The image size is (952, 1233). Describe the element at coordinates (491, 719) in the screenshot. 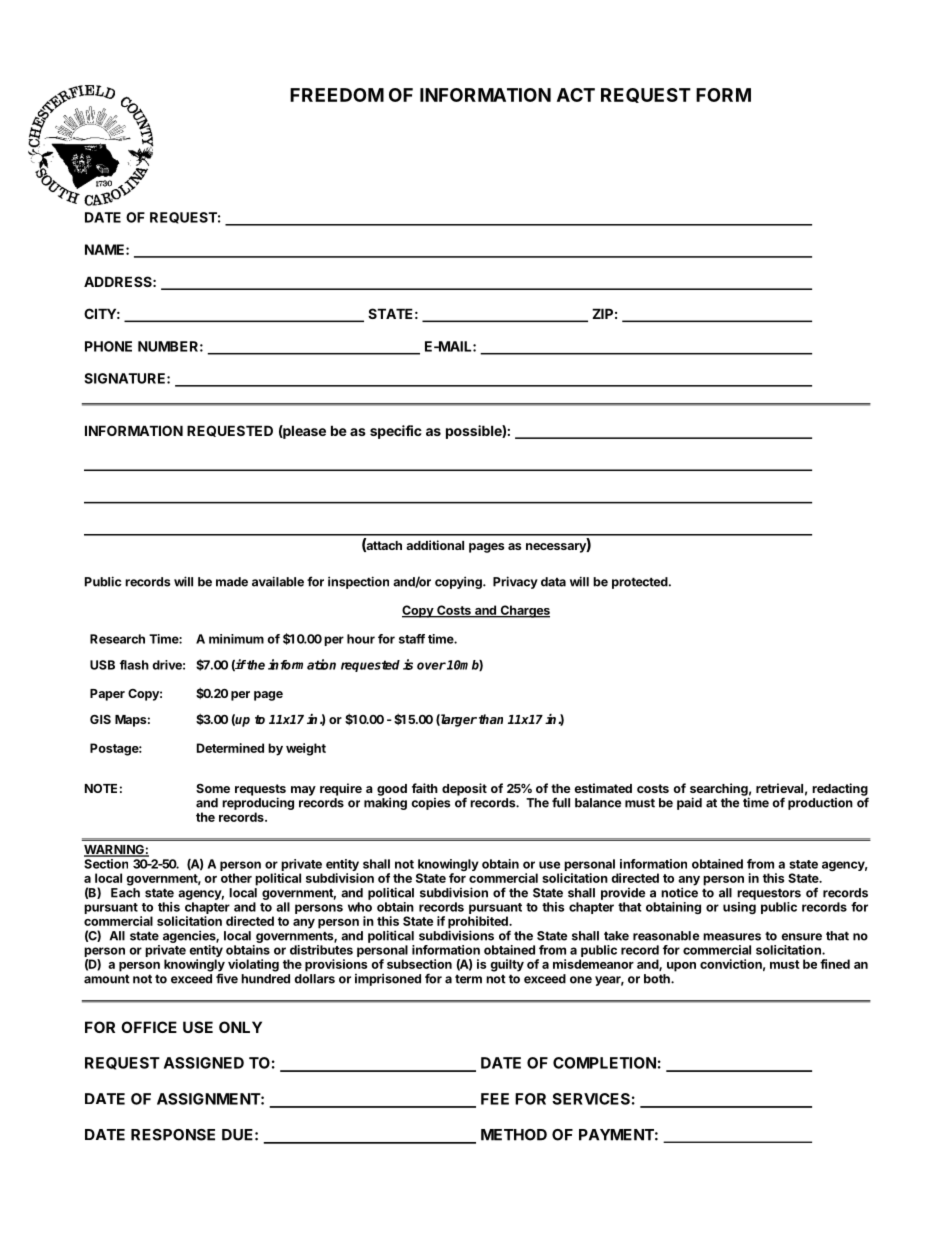

I see `than` at that location.
